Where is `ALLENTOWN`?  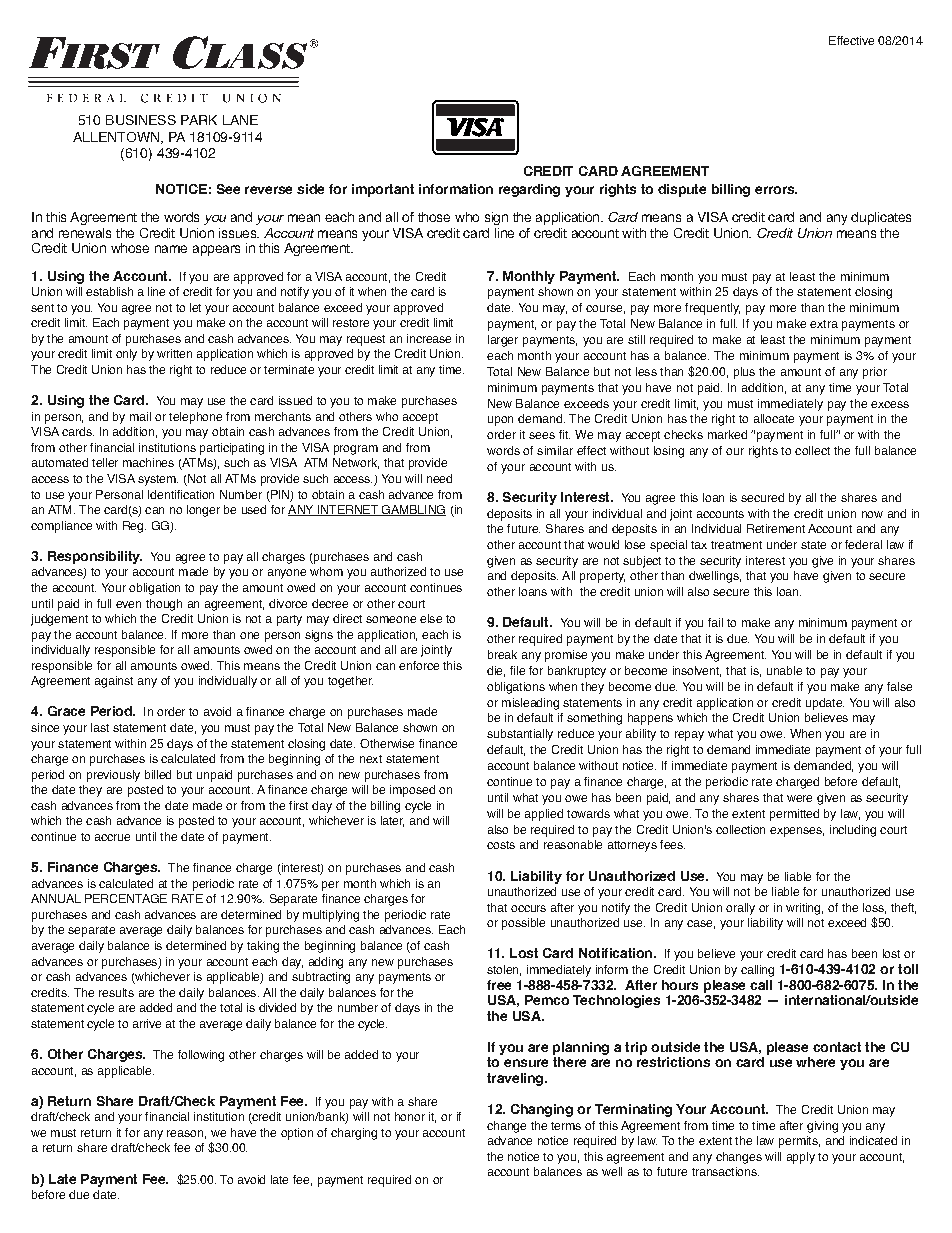 ALLENTOWN is located at coordinates (116, 137).
